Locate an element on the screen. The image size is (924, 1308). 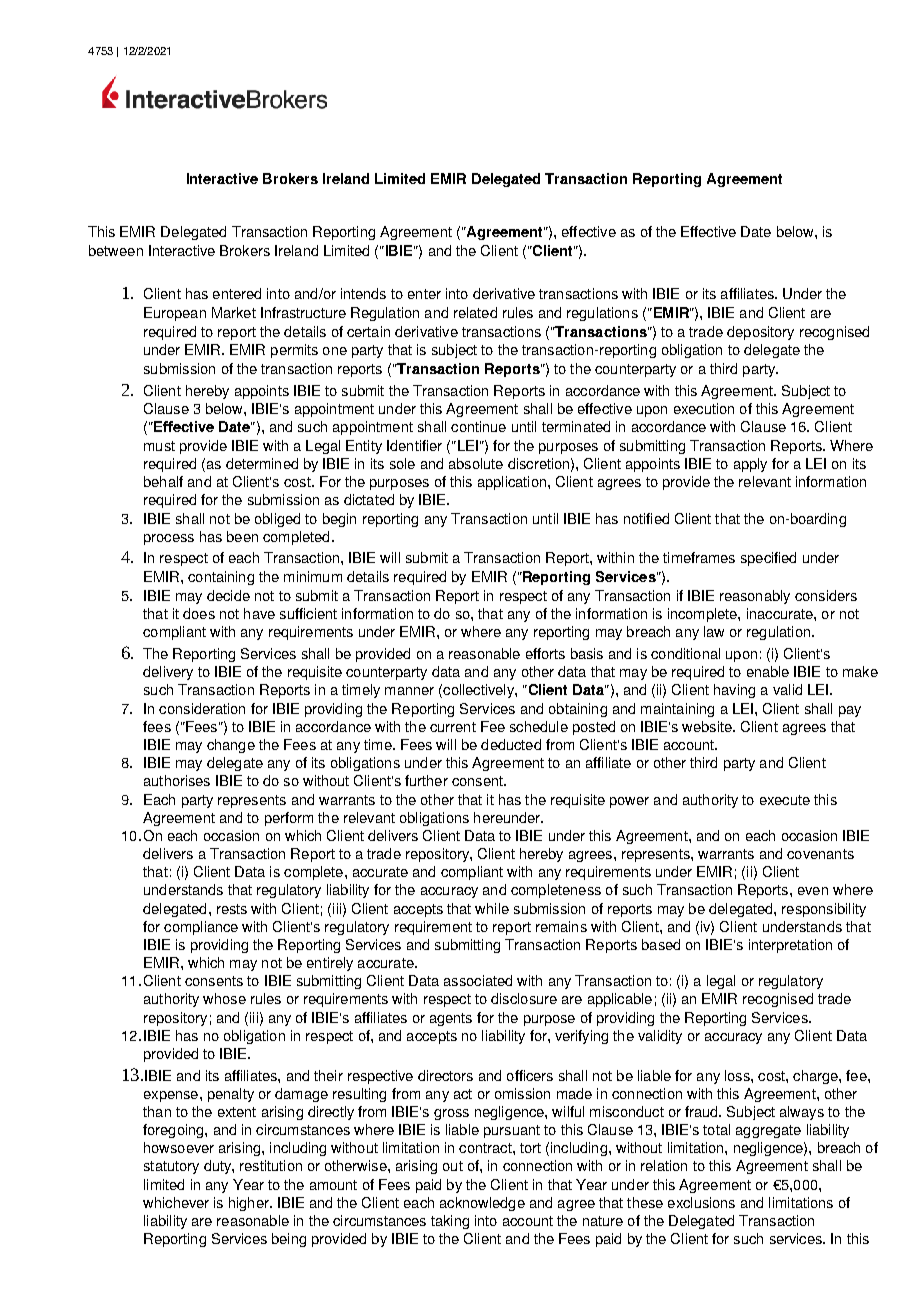
related is located at coordinates (475, 312).
